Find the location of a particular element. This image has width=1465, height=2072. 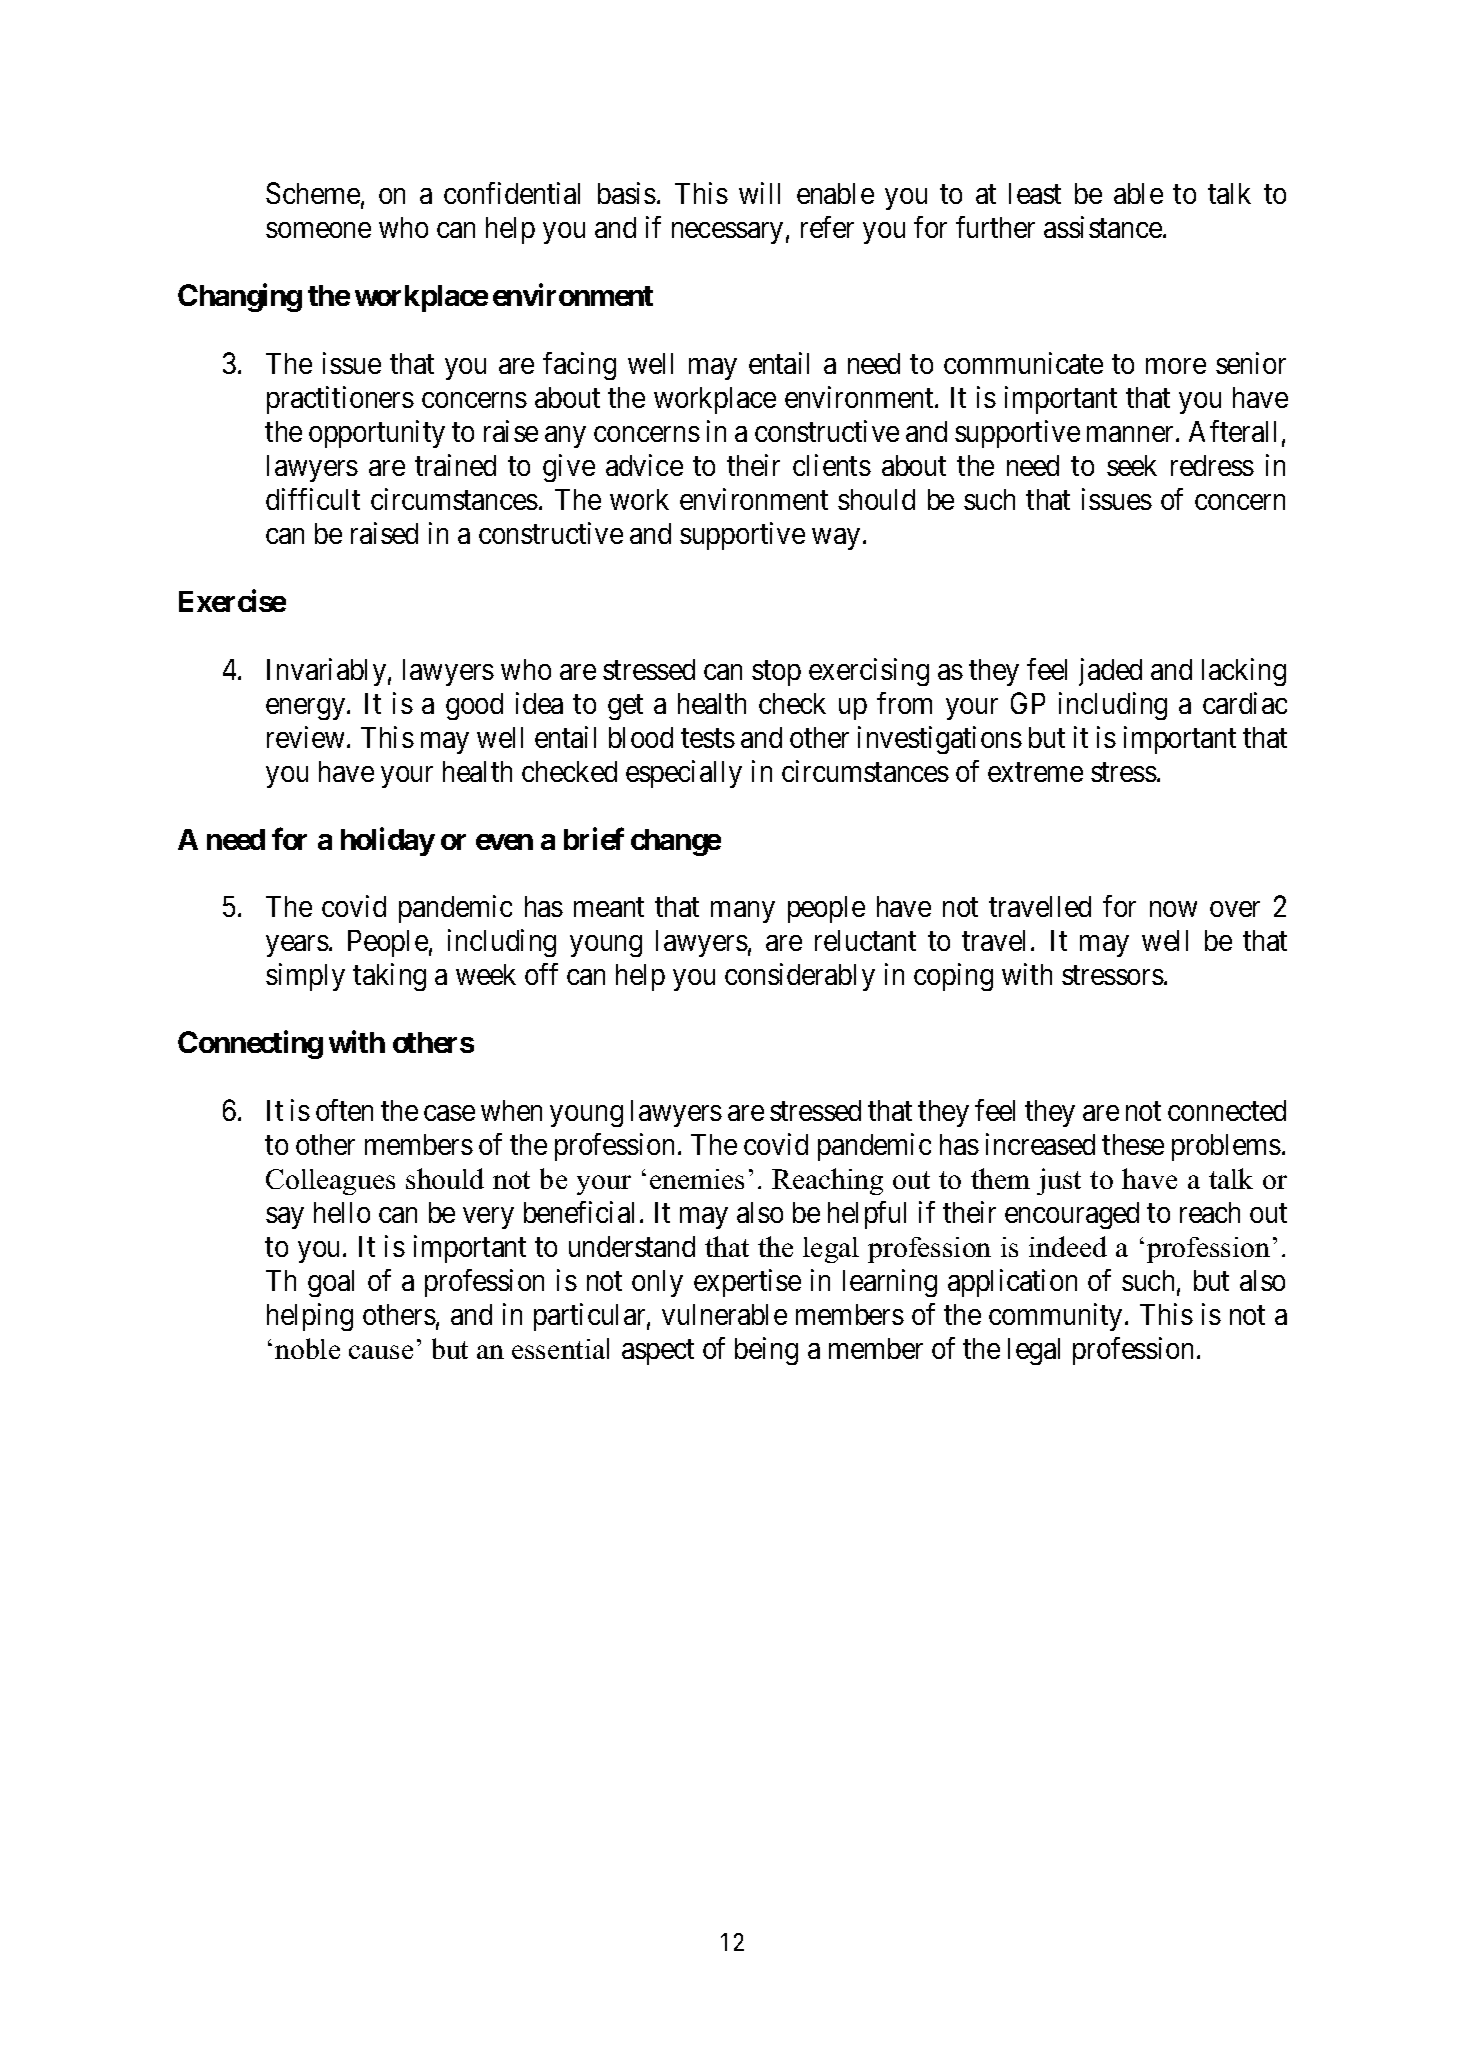

difficult is located at coordinates (313, 499).
